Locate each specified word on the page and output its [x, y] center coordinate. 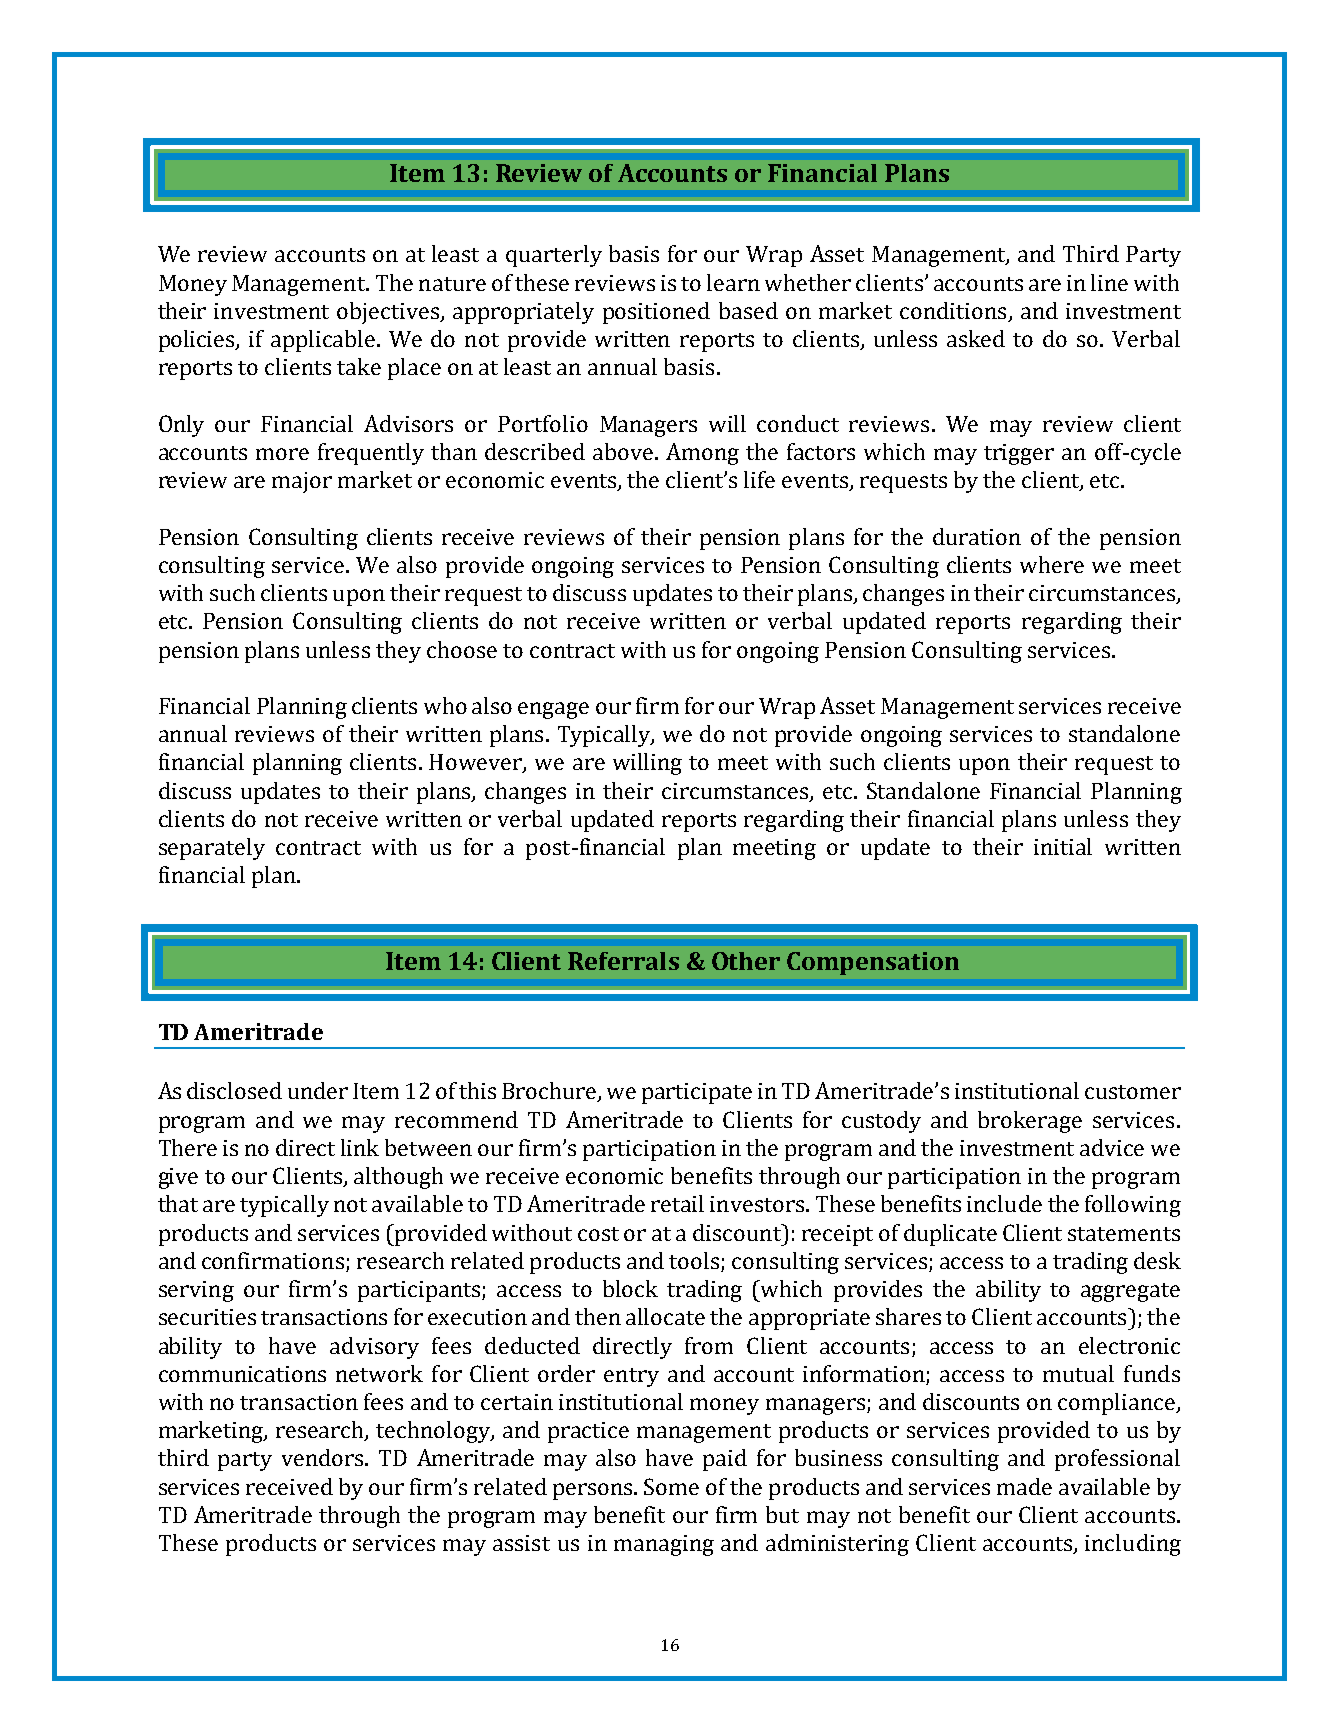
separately [212, 849]
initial [1063, 846]
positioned [656, 313]
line [1109, 282]
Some [671, 1486]
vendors [324, 1457]
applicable [324, 341]
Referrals [623, 961]
